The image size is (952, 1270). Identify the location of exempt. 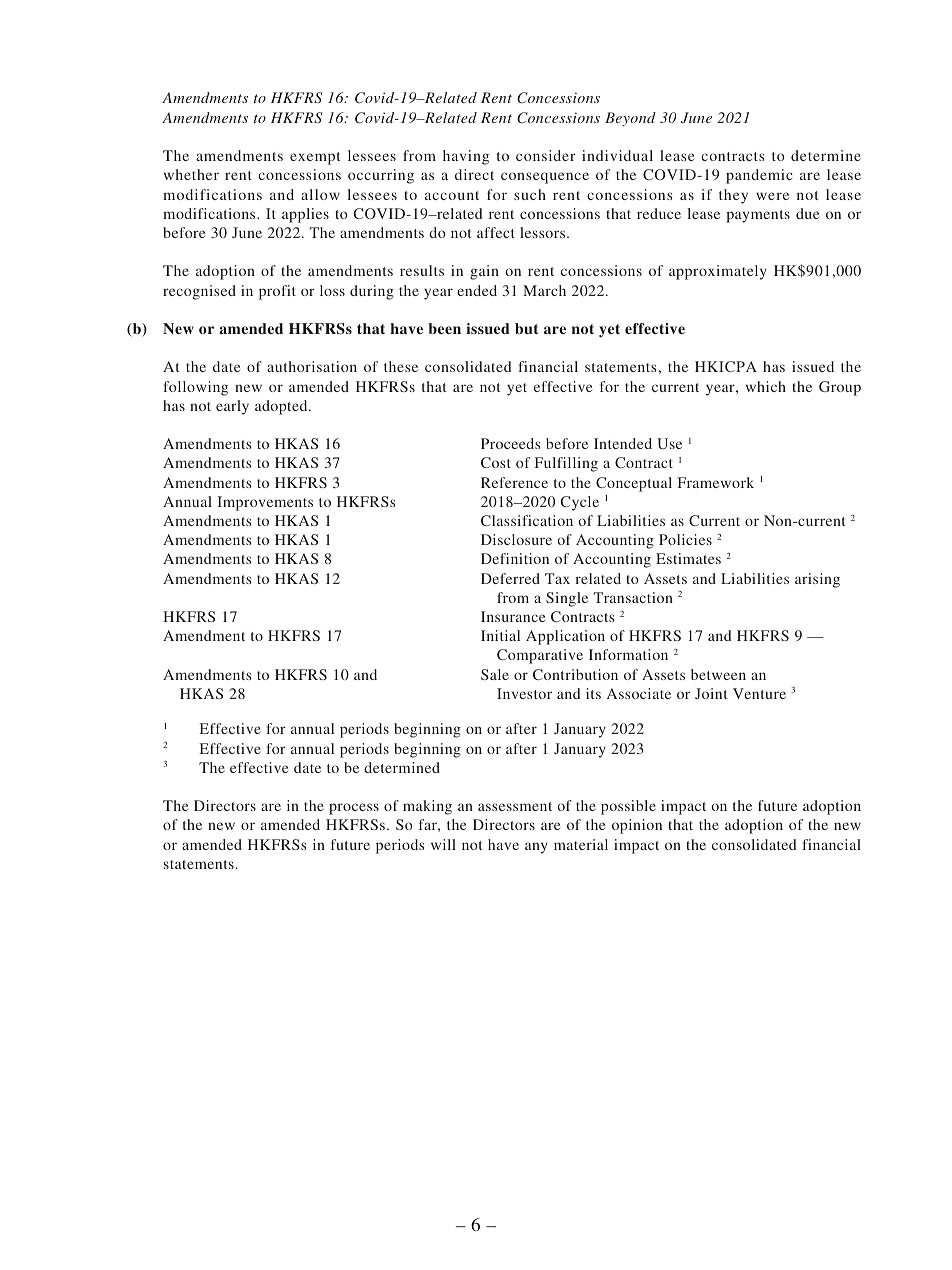
(315, 158).
